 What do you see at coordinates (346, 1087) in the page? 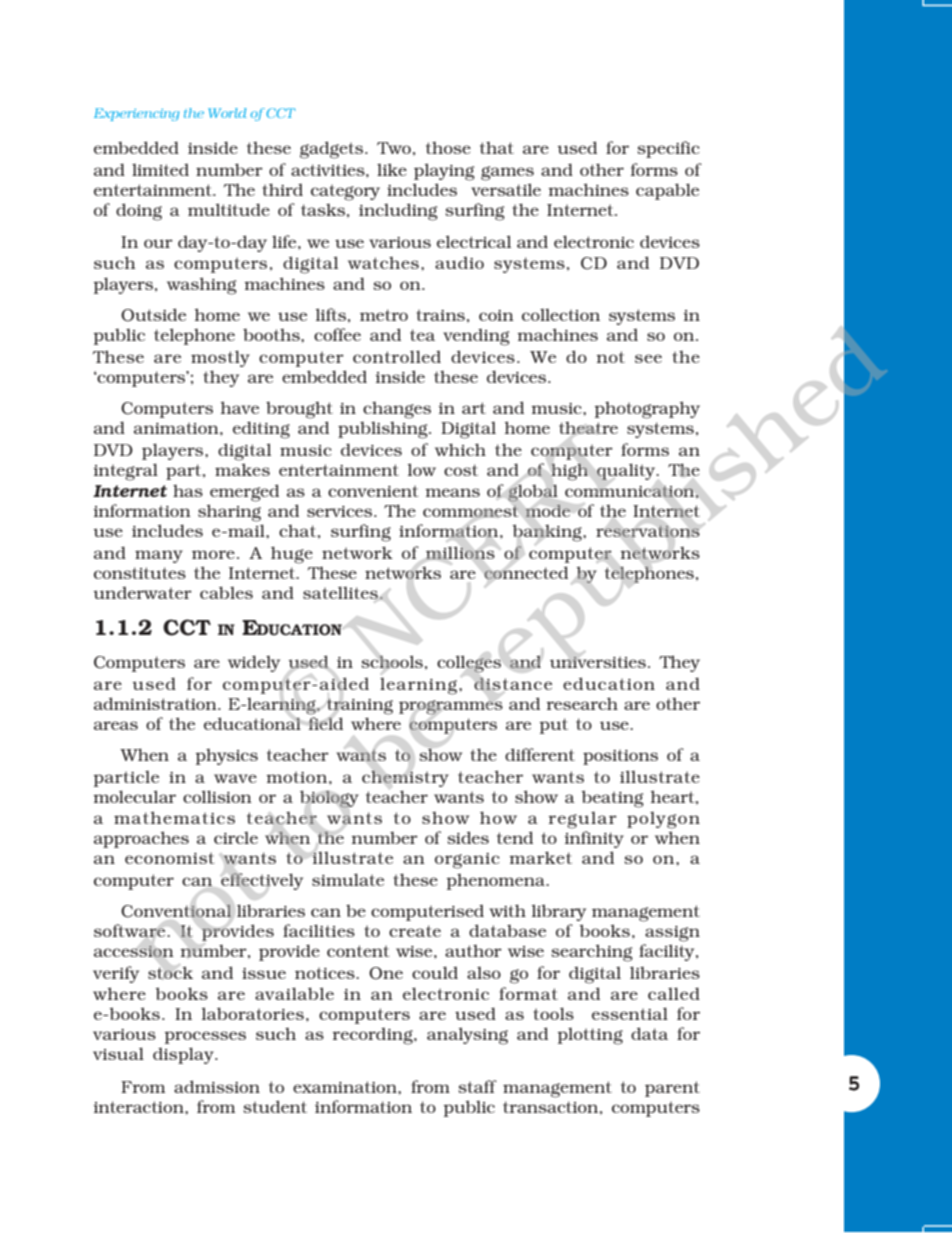
I see `examination` at bounding box center [346, 1087].
